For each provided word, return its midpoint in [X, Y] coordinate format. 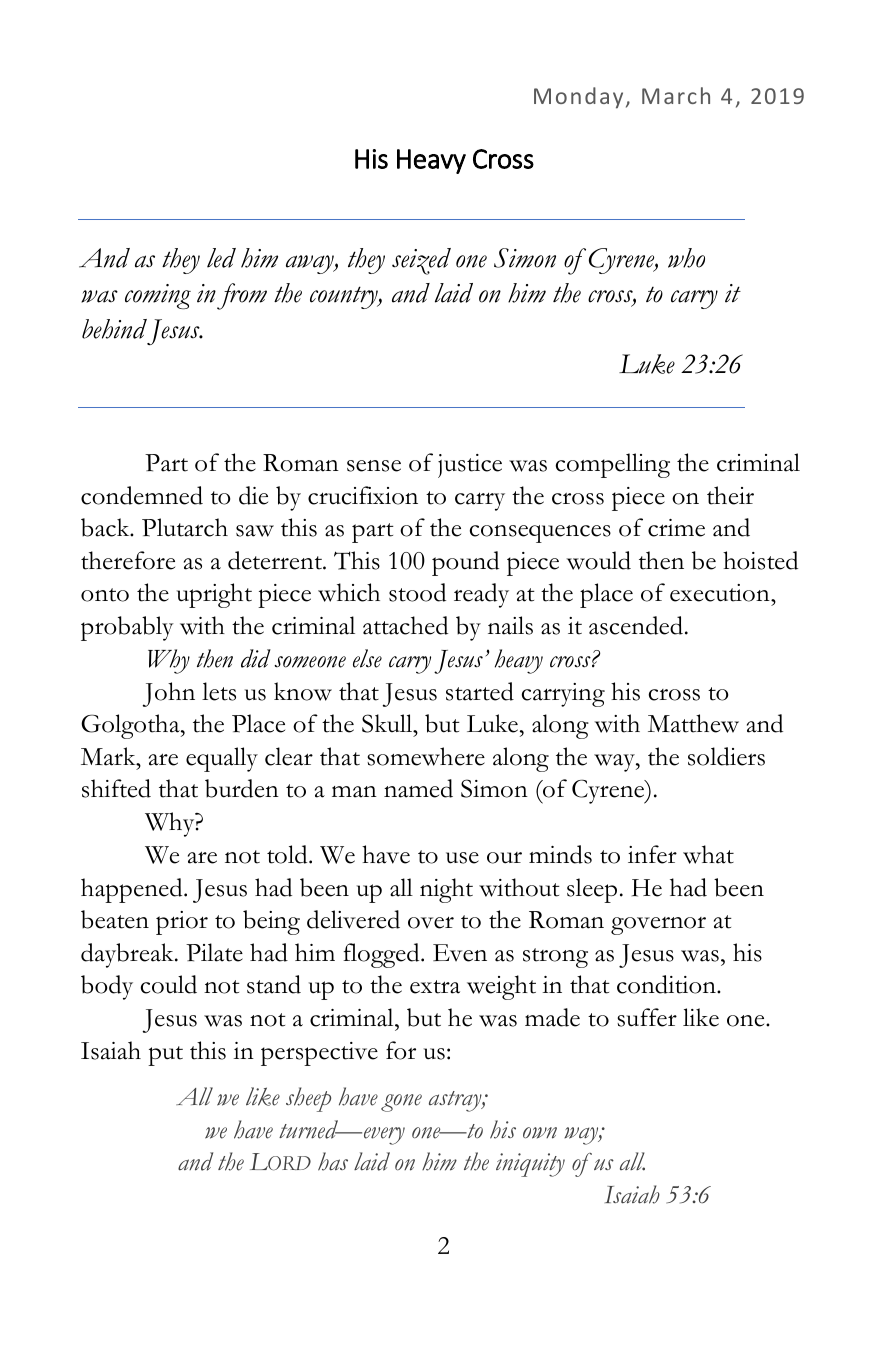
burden [242, 788]
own [540, 1133]
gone [401, 1103]
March [676, 95]
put [165, 1056]
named [418, 788]
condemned [142, 495]
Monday [578, 98]
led [221, 258]
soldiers [726, 756]
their [730, 495]
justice [470, 466]
